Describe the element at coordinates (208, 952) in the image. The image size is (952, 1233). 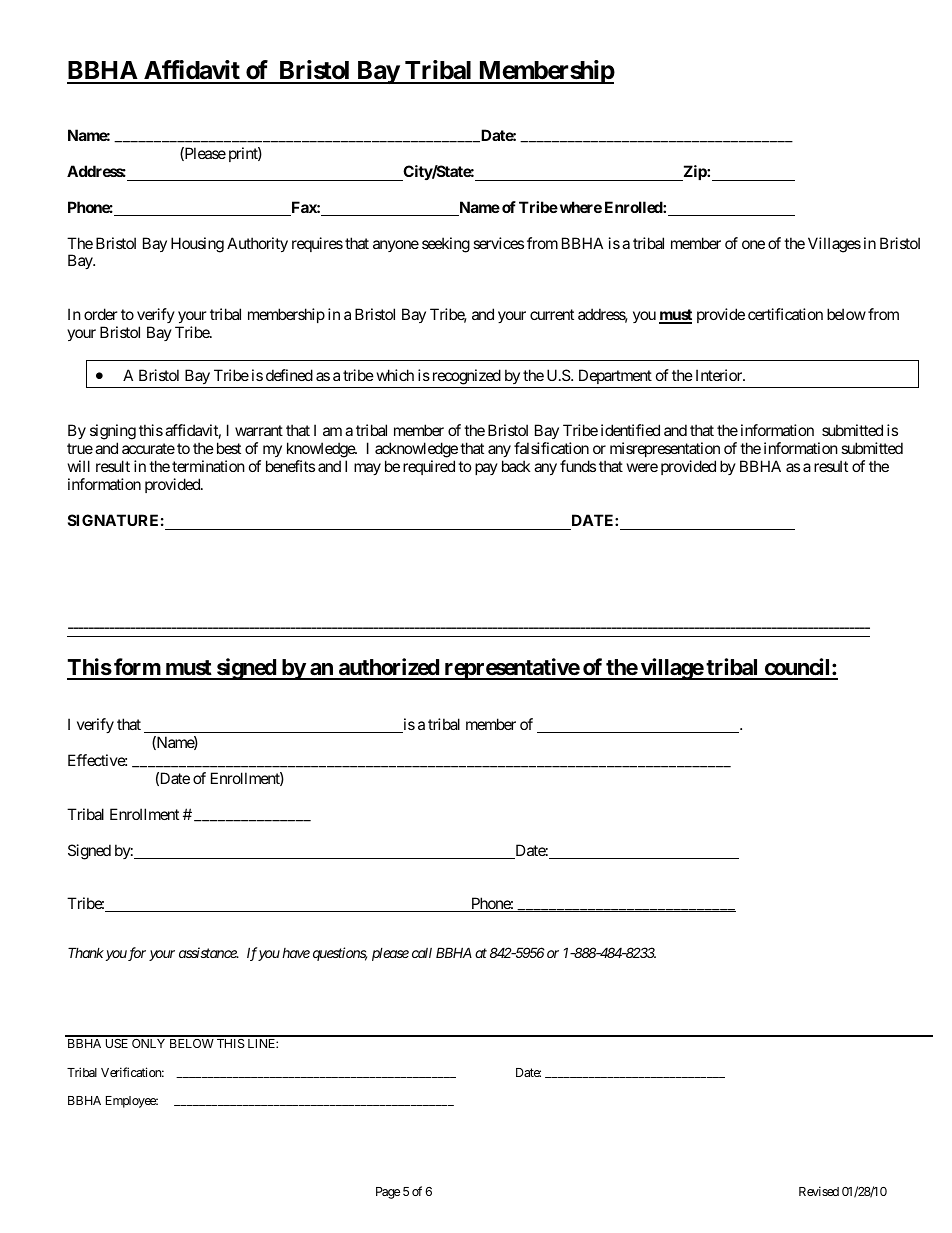
I see `assistance` at that location.
